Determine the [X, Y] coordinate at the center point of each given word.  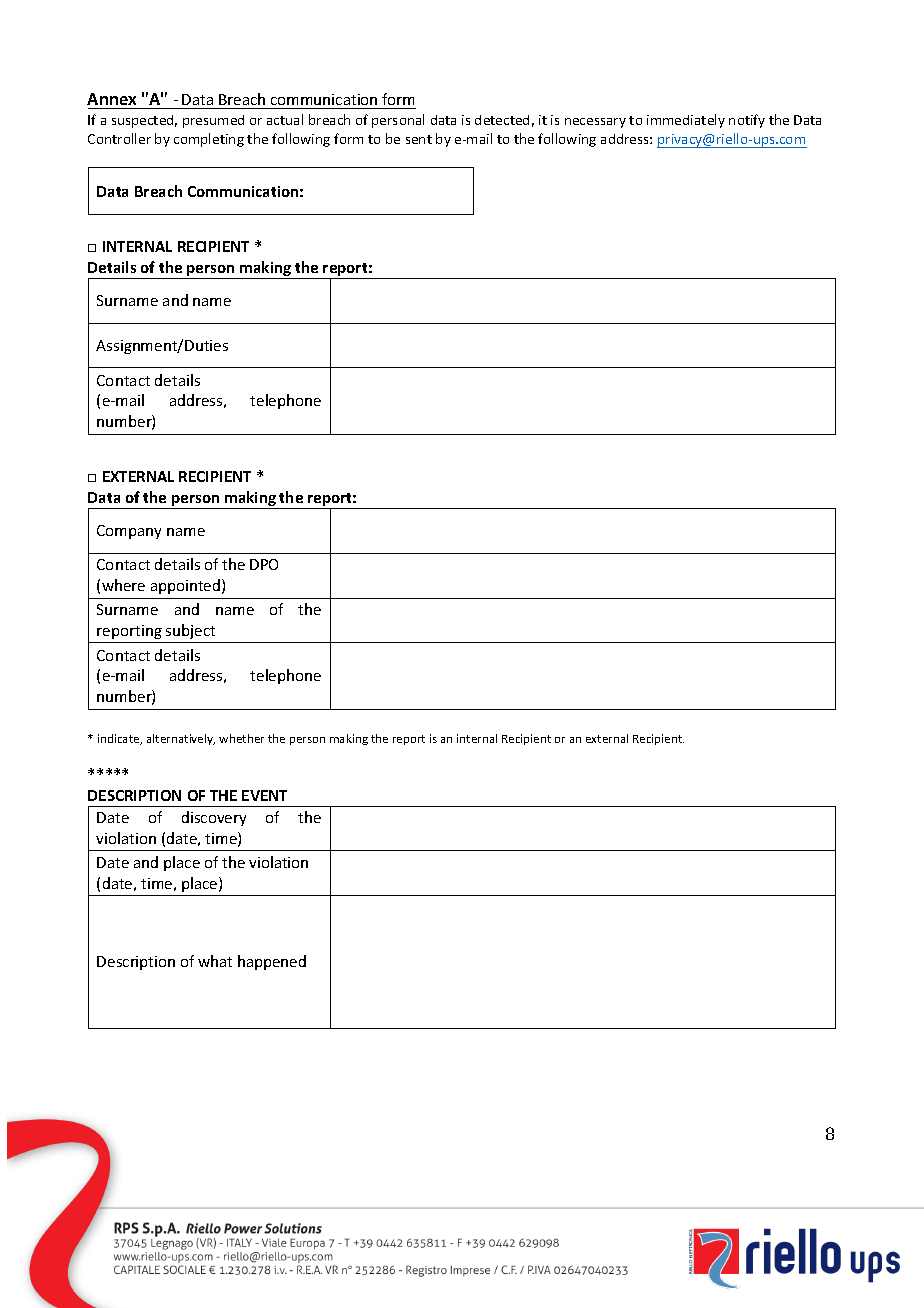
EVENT [264, 795]
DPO [264, 564]
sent [419, 139]
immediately [686, 121]
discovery [214, 818]
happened [272, 962]
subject [190, 631]
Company [129, 532]
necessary [595, 123]
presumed [213, 121]
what [215, 961]
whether [241, 738]
